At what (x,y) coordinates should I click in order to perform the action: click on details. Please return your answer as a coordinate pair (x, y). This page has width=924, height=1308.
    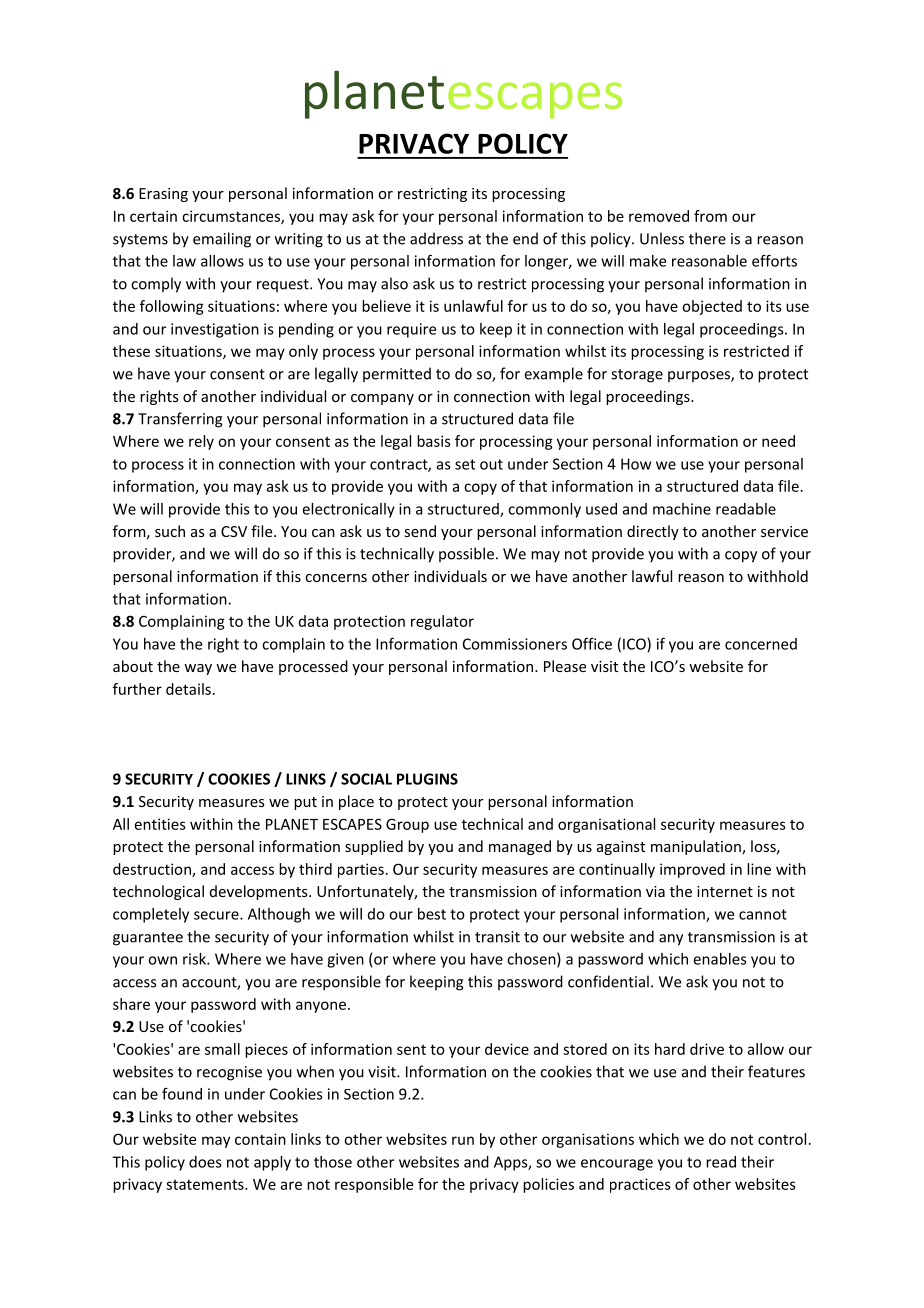
    Looking at the image, I should click on (188, 689).
